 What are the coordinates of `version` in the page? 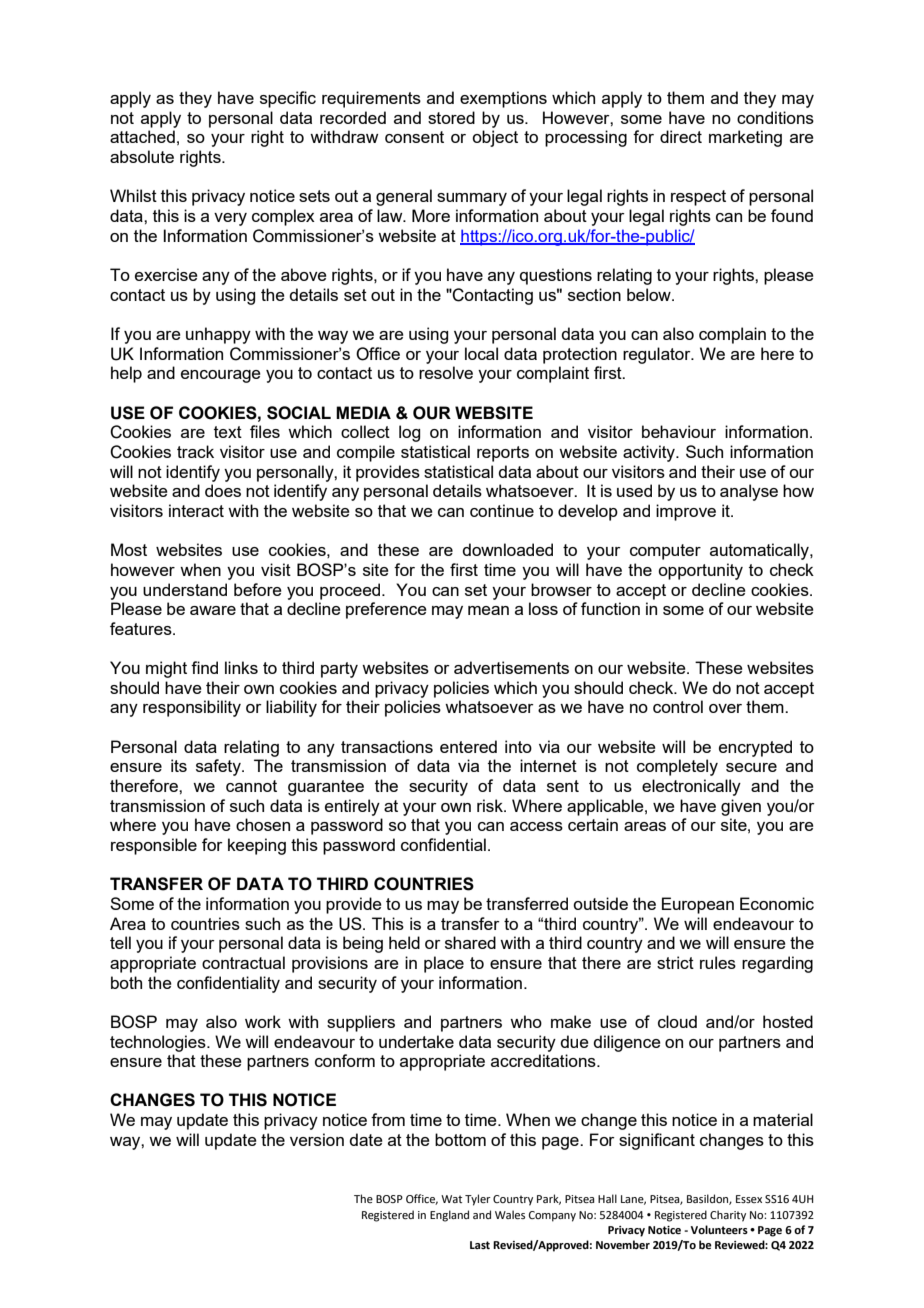 It's located at (317, 1139).
